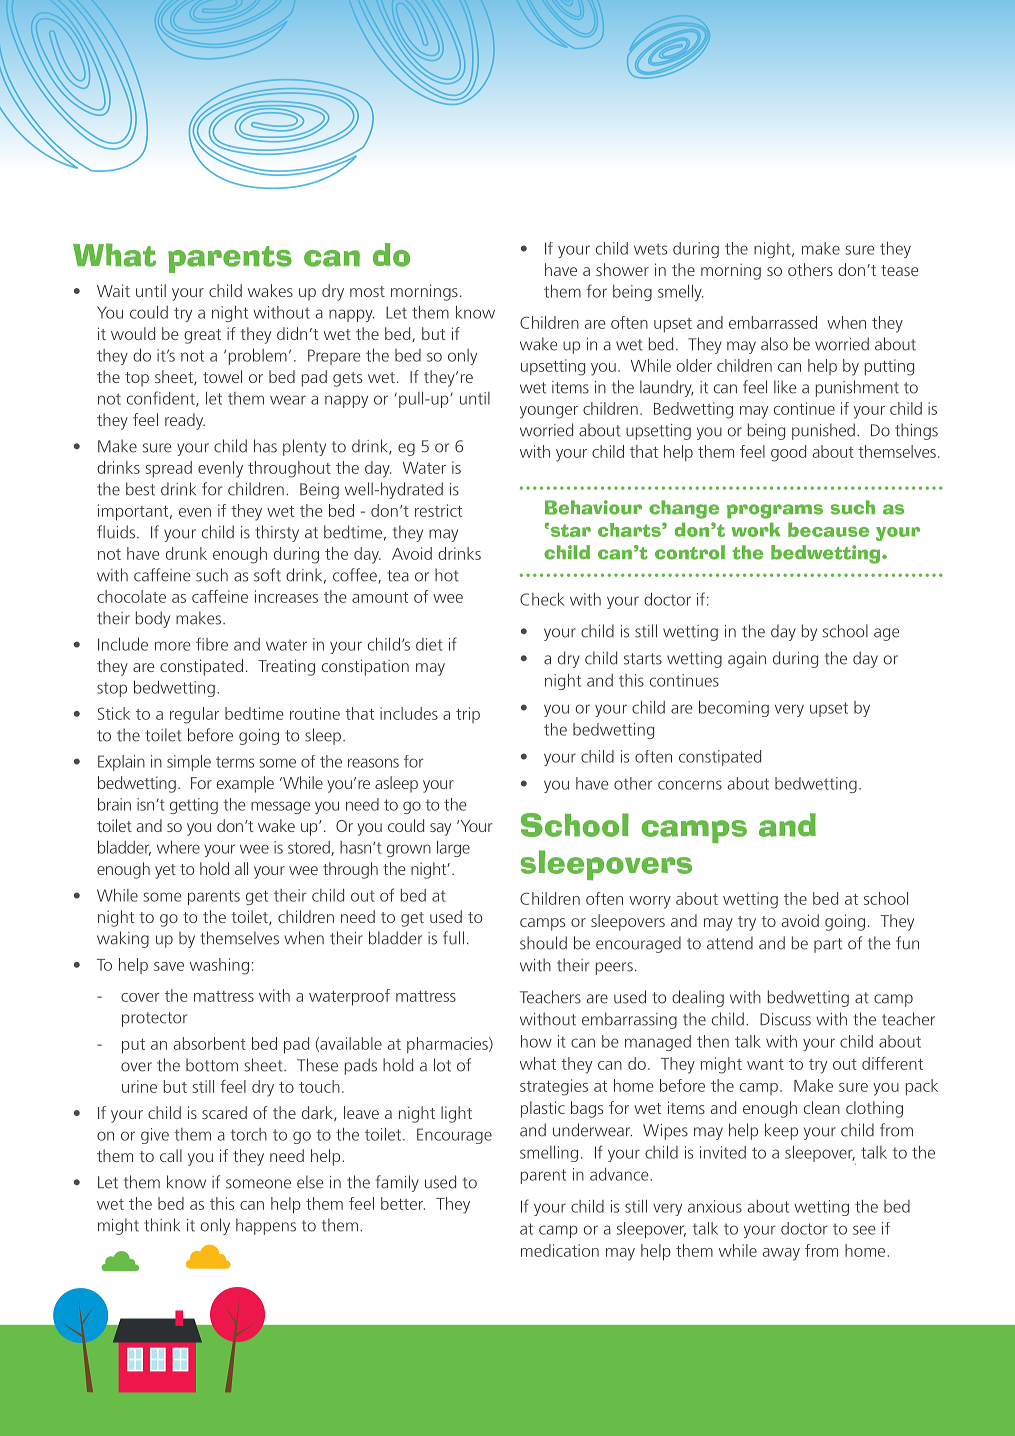  Describe the element at coordinates (560, 1250) in the image. I see `medication` at that location.
